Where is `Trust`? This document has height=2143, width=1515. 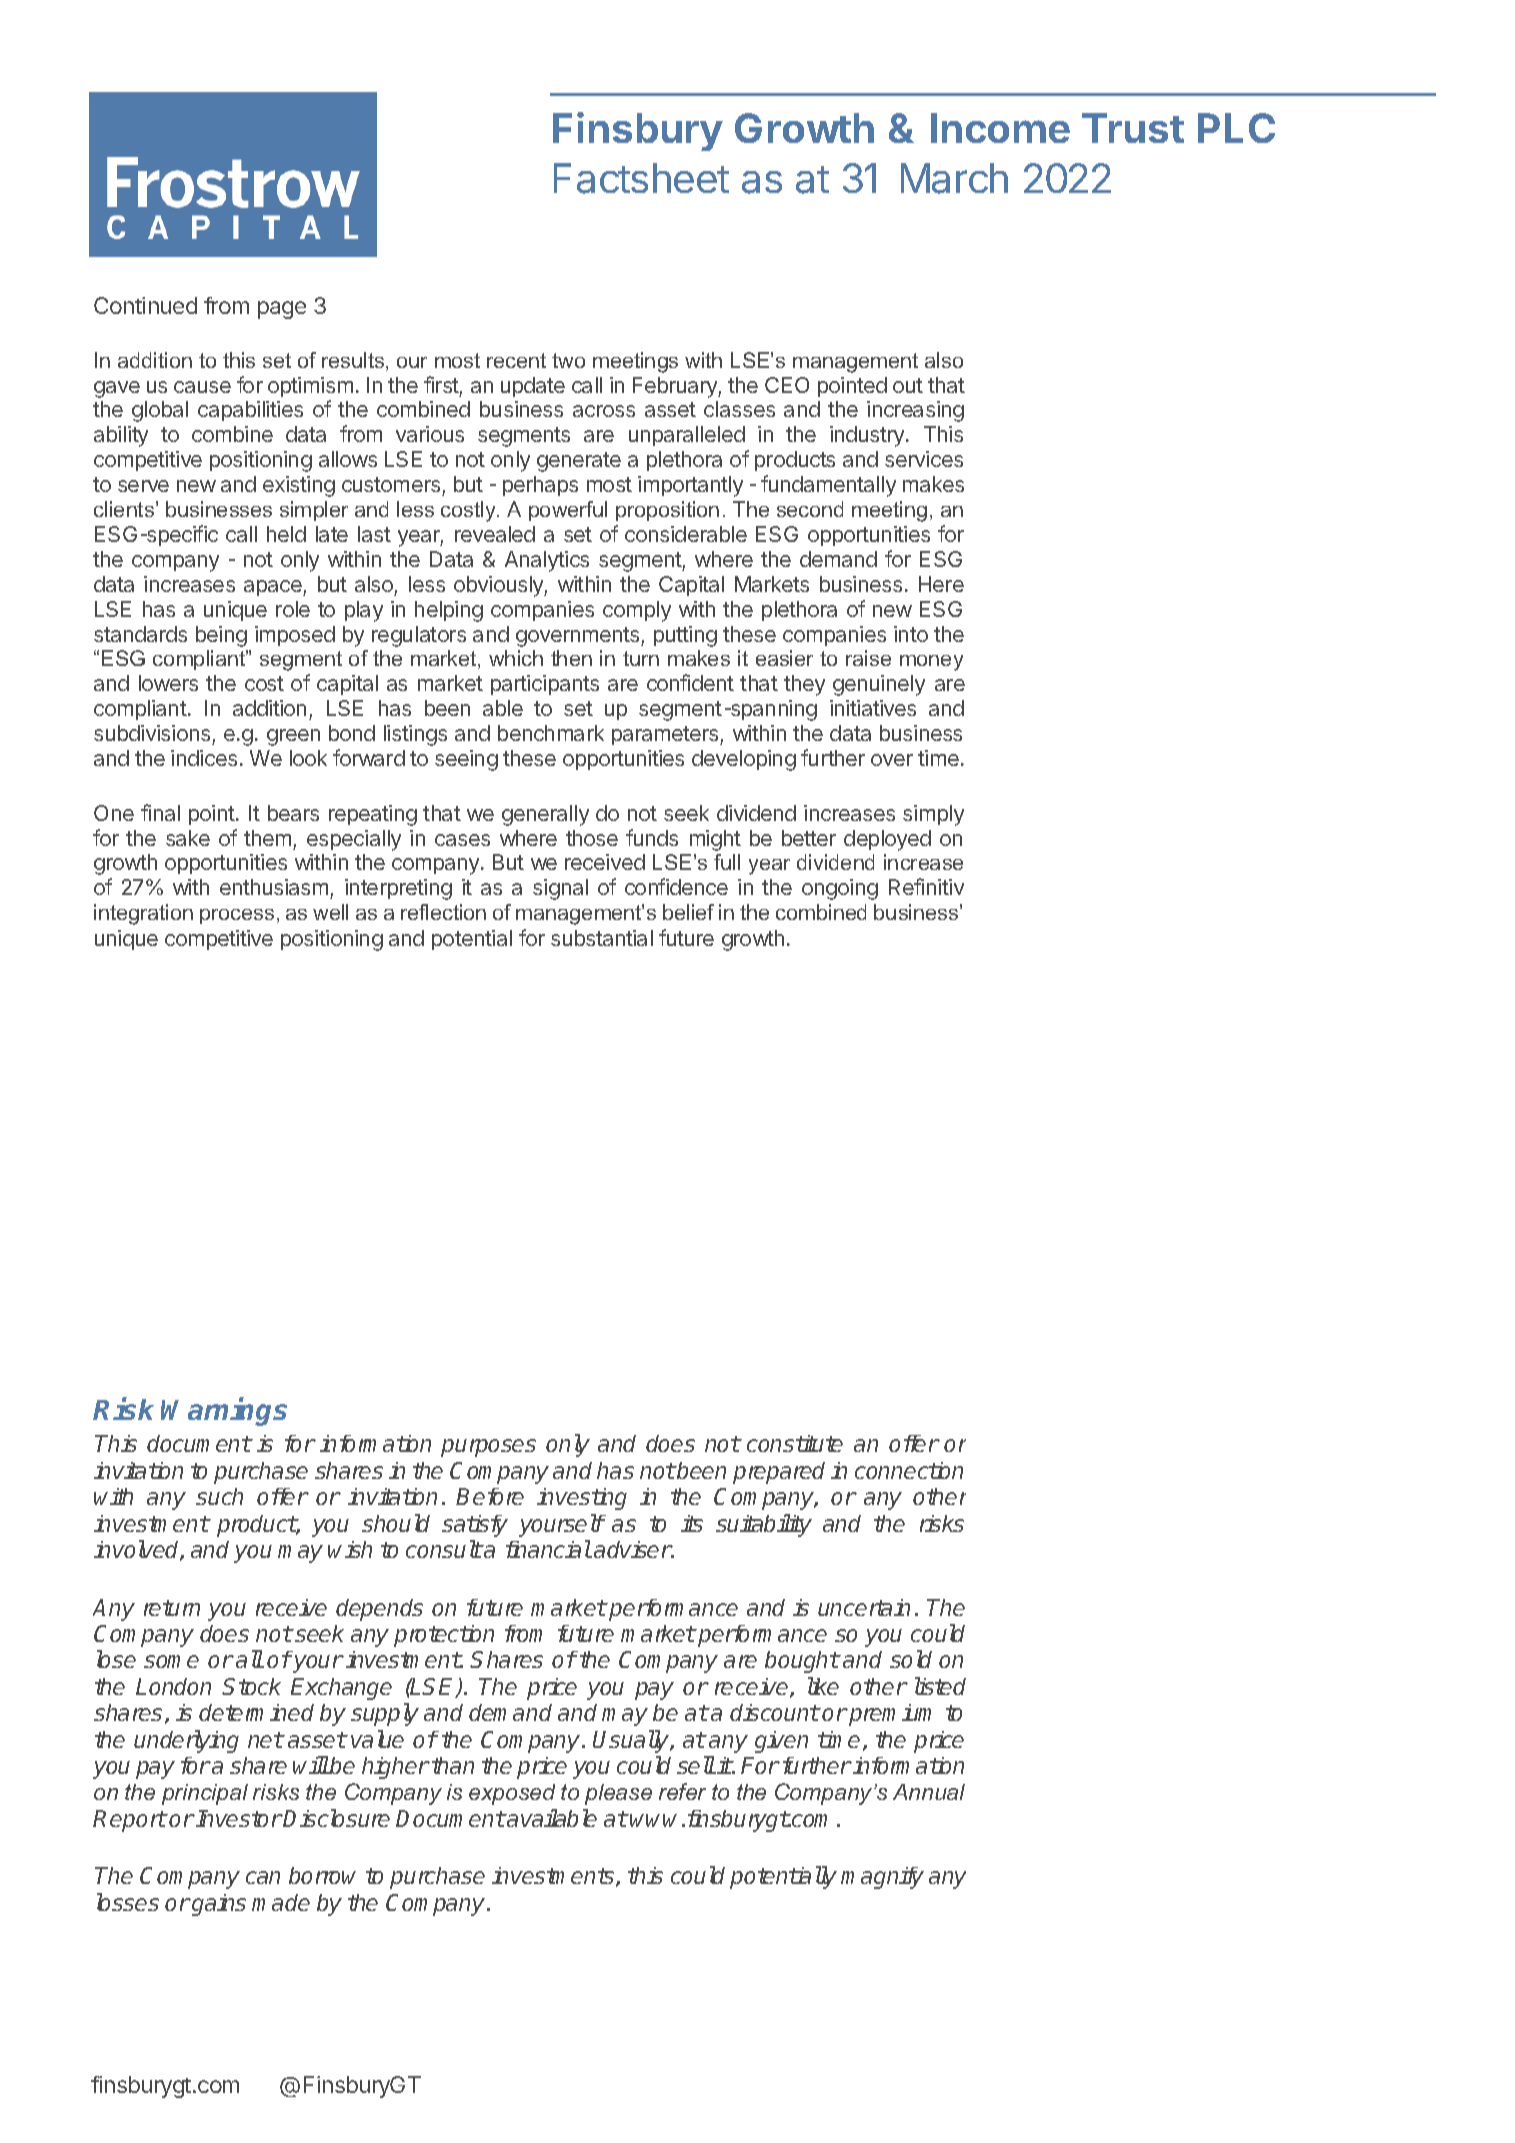
Trust is located at coordinates (1133, 128).
